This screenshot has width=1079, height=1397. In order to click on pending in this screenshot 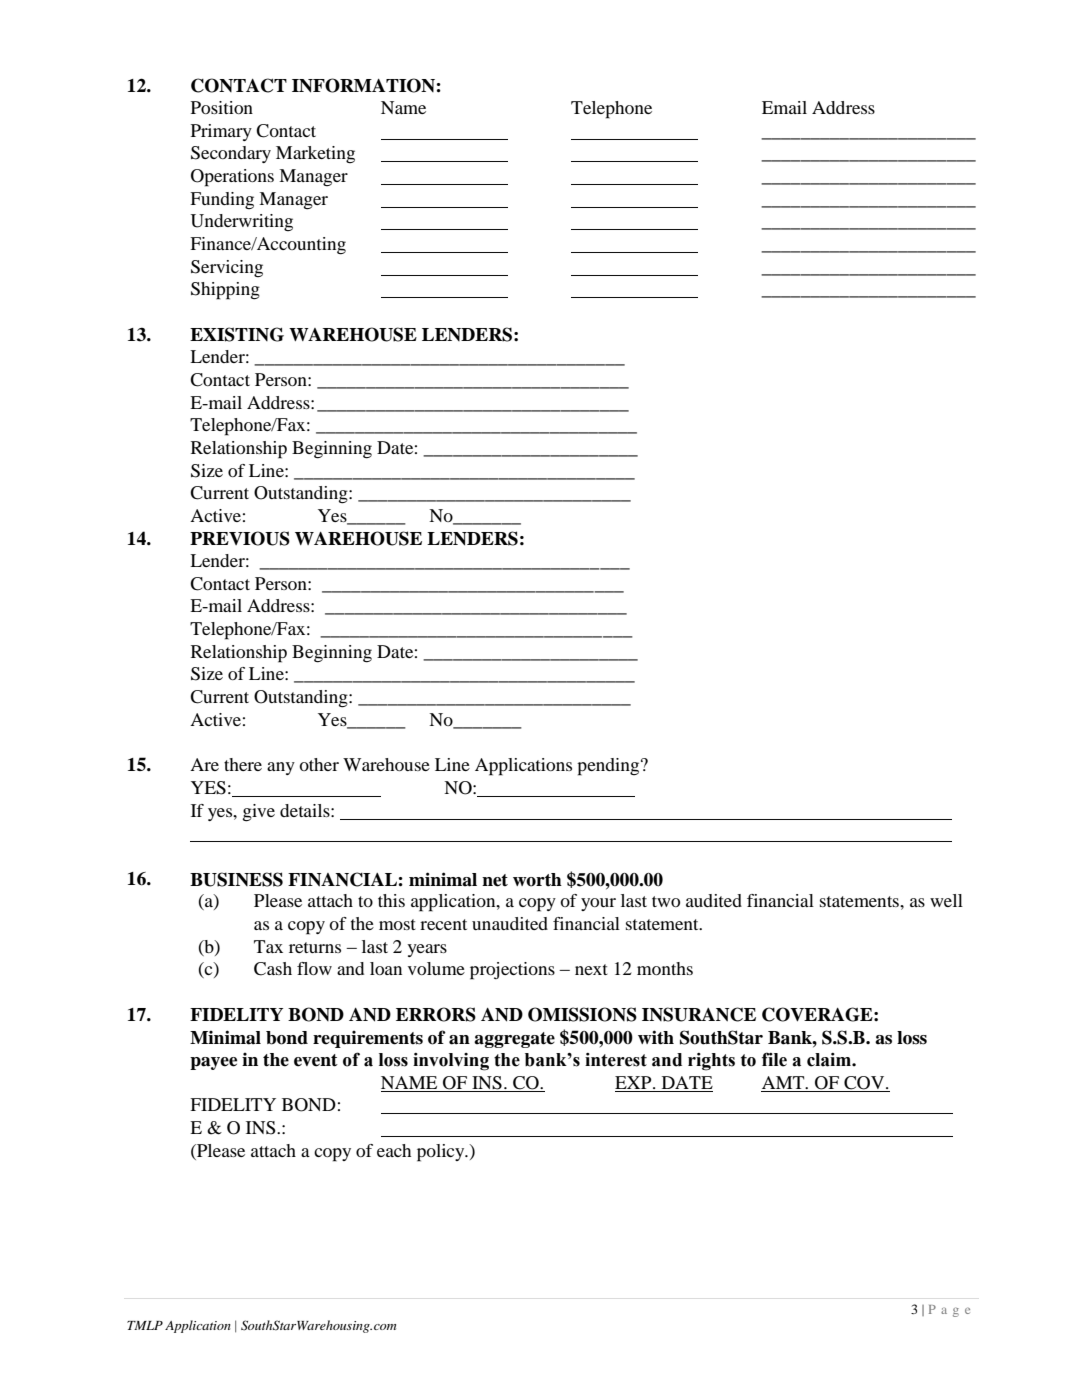, I will do `click(609, 767)`.
